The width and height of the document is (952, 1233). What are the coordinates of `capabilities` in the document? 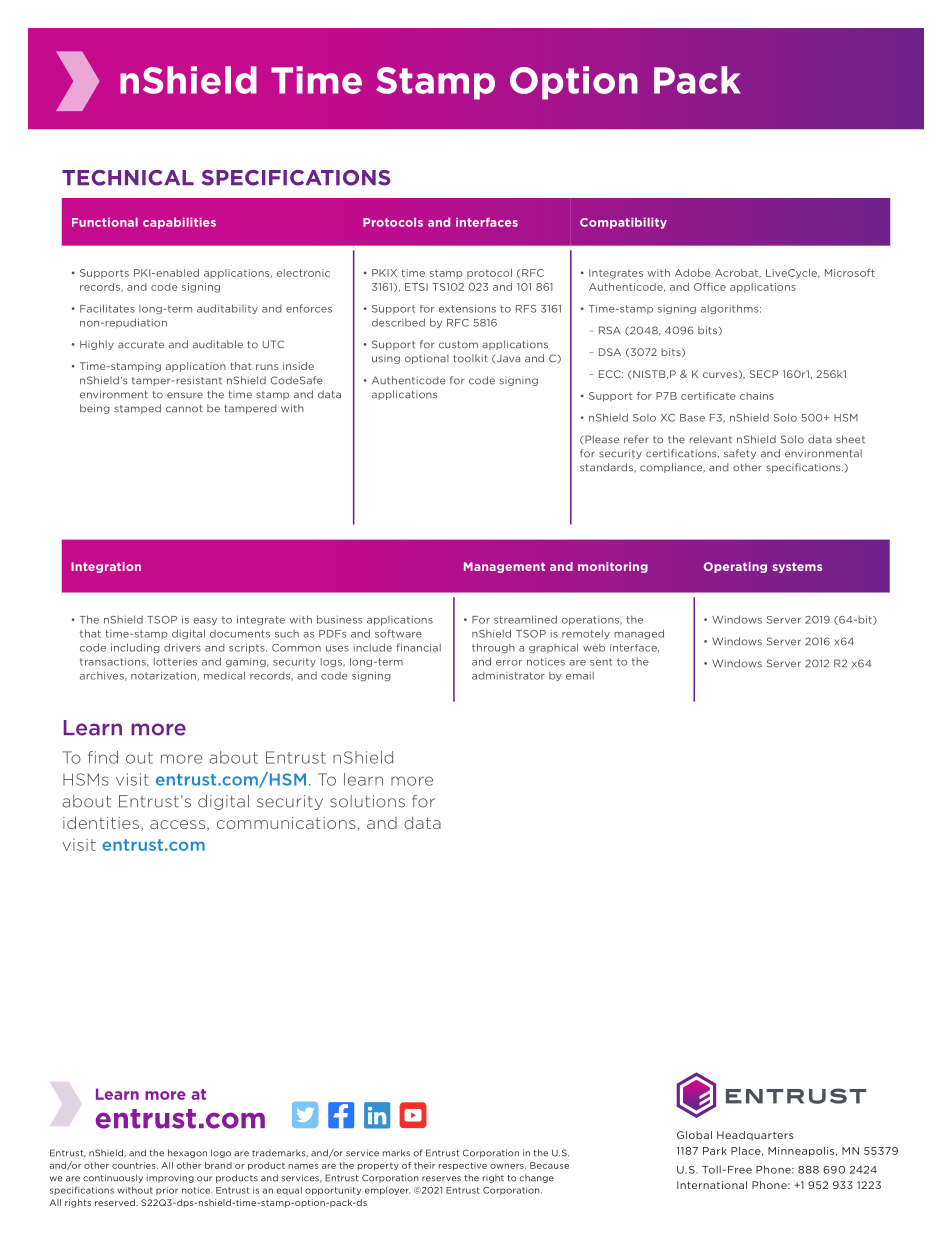 It's located at (179, 223).
